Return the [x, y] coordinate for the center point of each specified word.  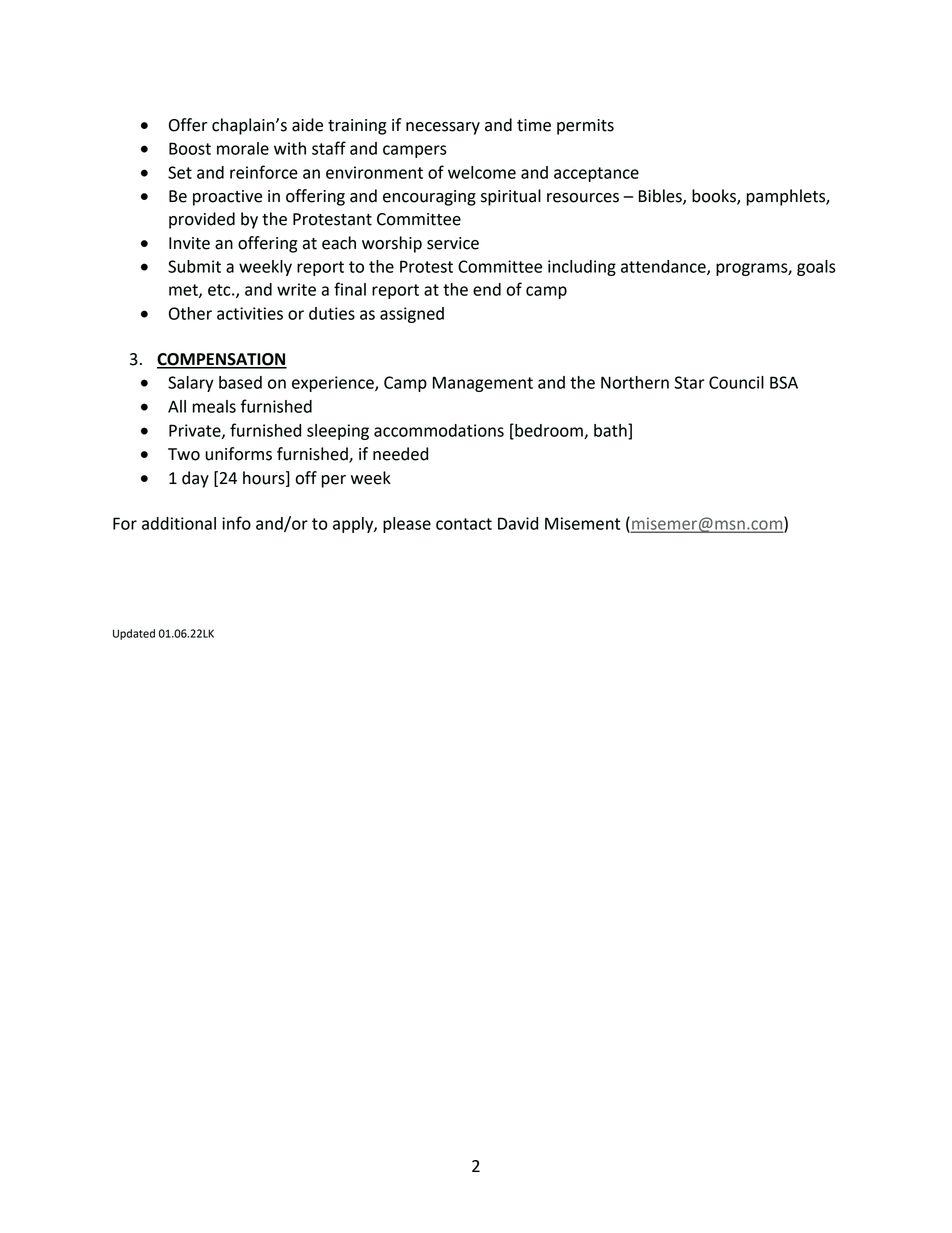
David [518, 523]
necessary [443, 128]
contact [464, 524]
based [240, 382]
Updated [134, 634]
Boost [190, 148]
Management [483, 384]
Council [736, 382]
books [715, 197]
